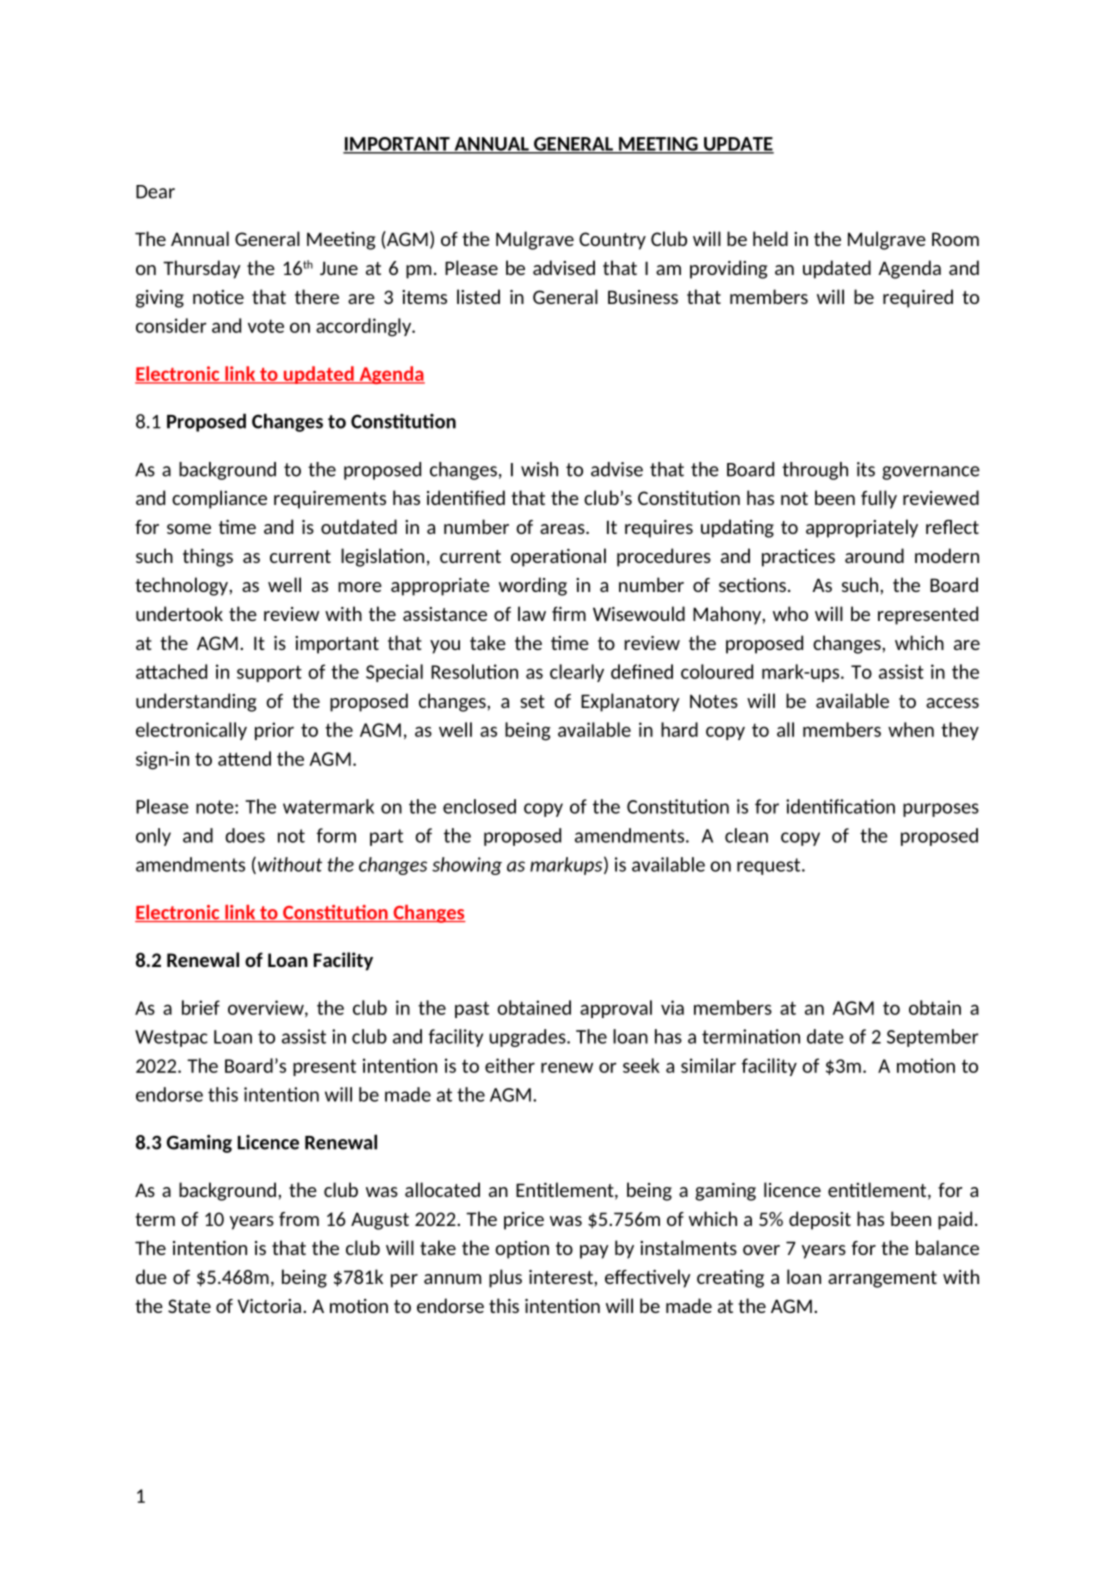 The height and width of the page is (1579, 1116). Describe the element at coordinates (882, 1279) in the page. I see `arrangement` at that location.
